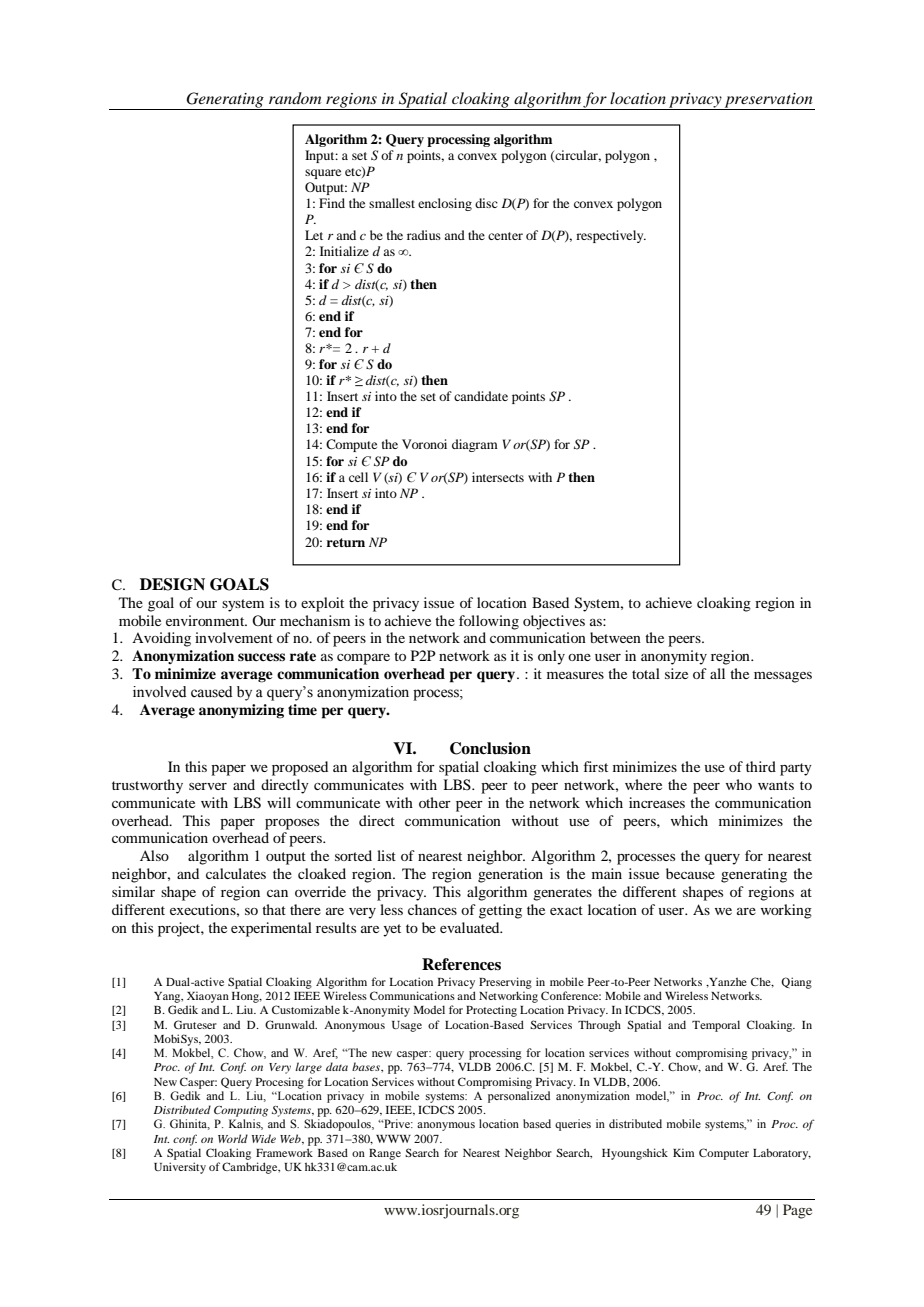 The image size is (924, 1307). Describe the element at coordinates (295, 98) in the image. I see `random` at that location.
